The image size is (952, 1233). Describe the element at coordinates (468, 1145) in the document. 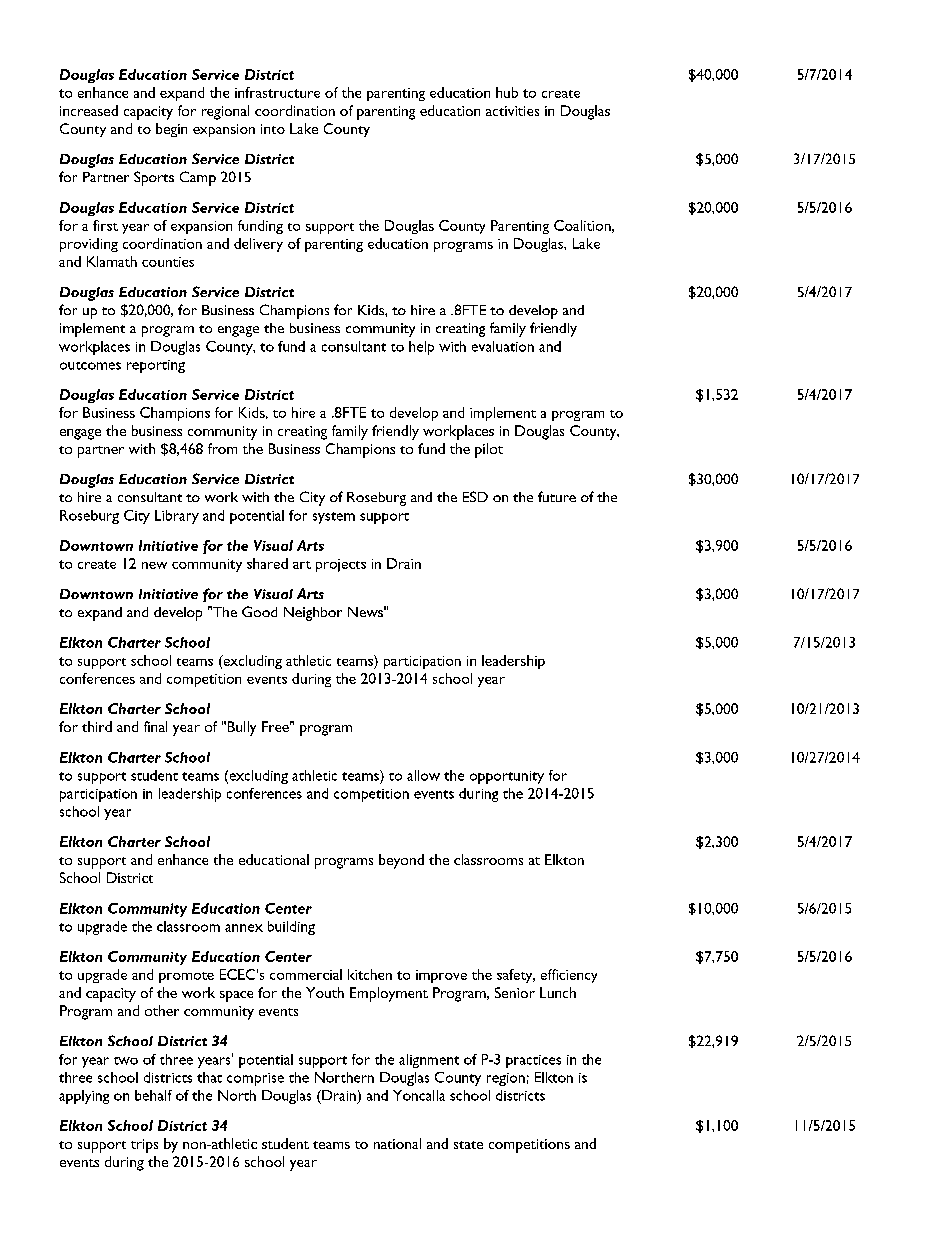

I see `state` at that location.
